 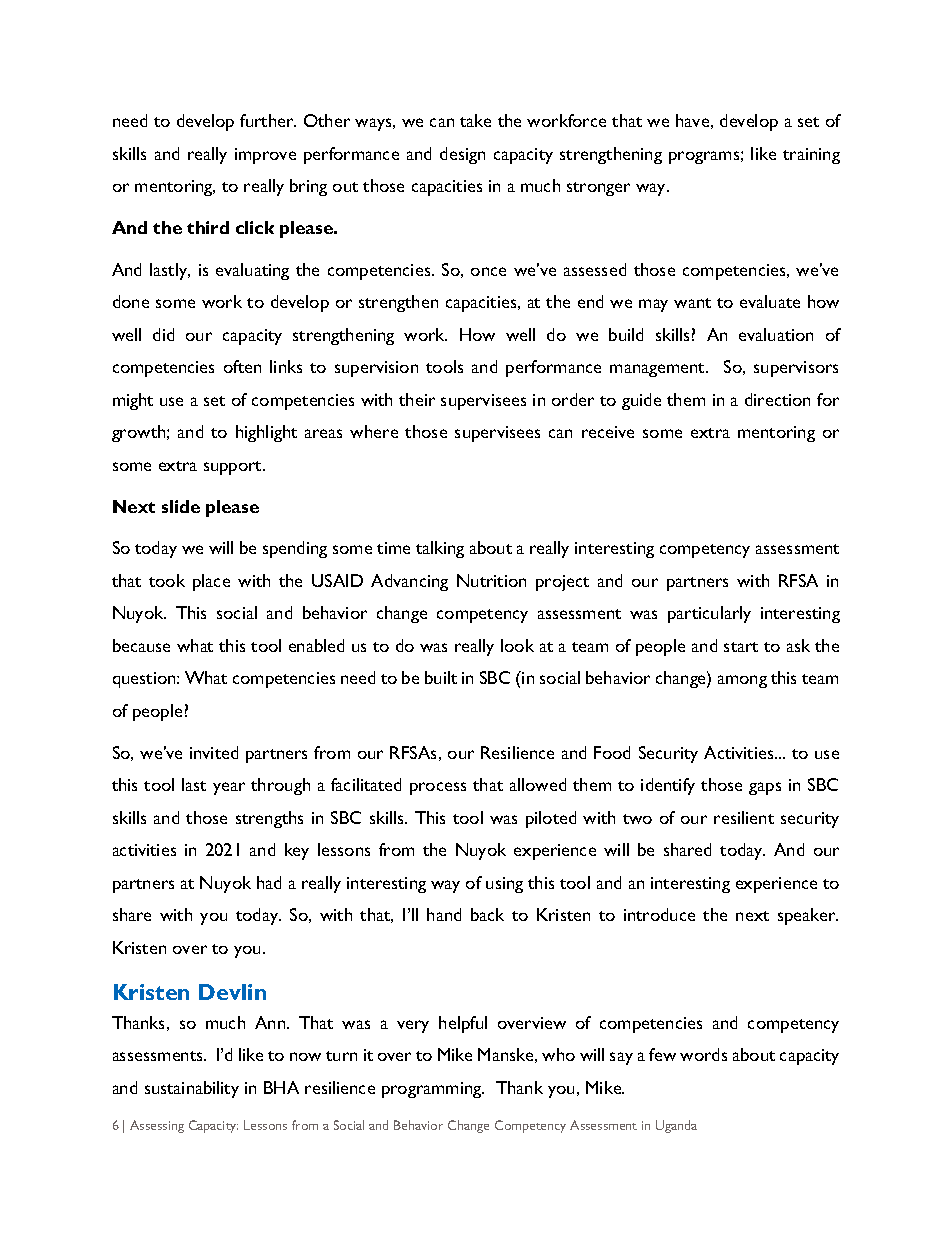 I want to click on evaluation, so click(x=776, y=334).
